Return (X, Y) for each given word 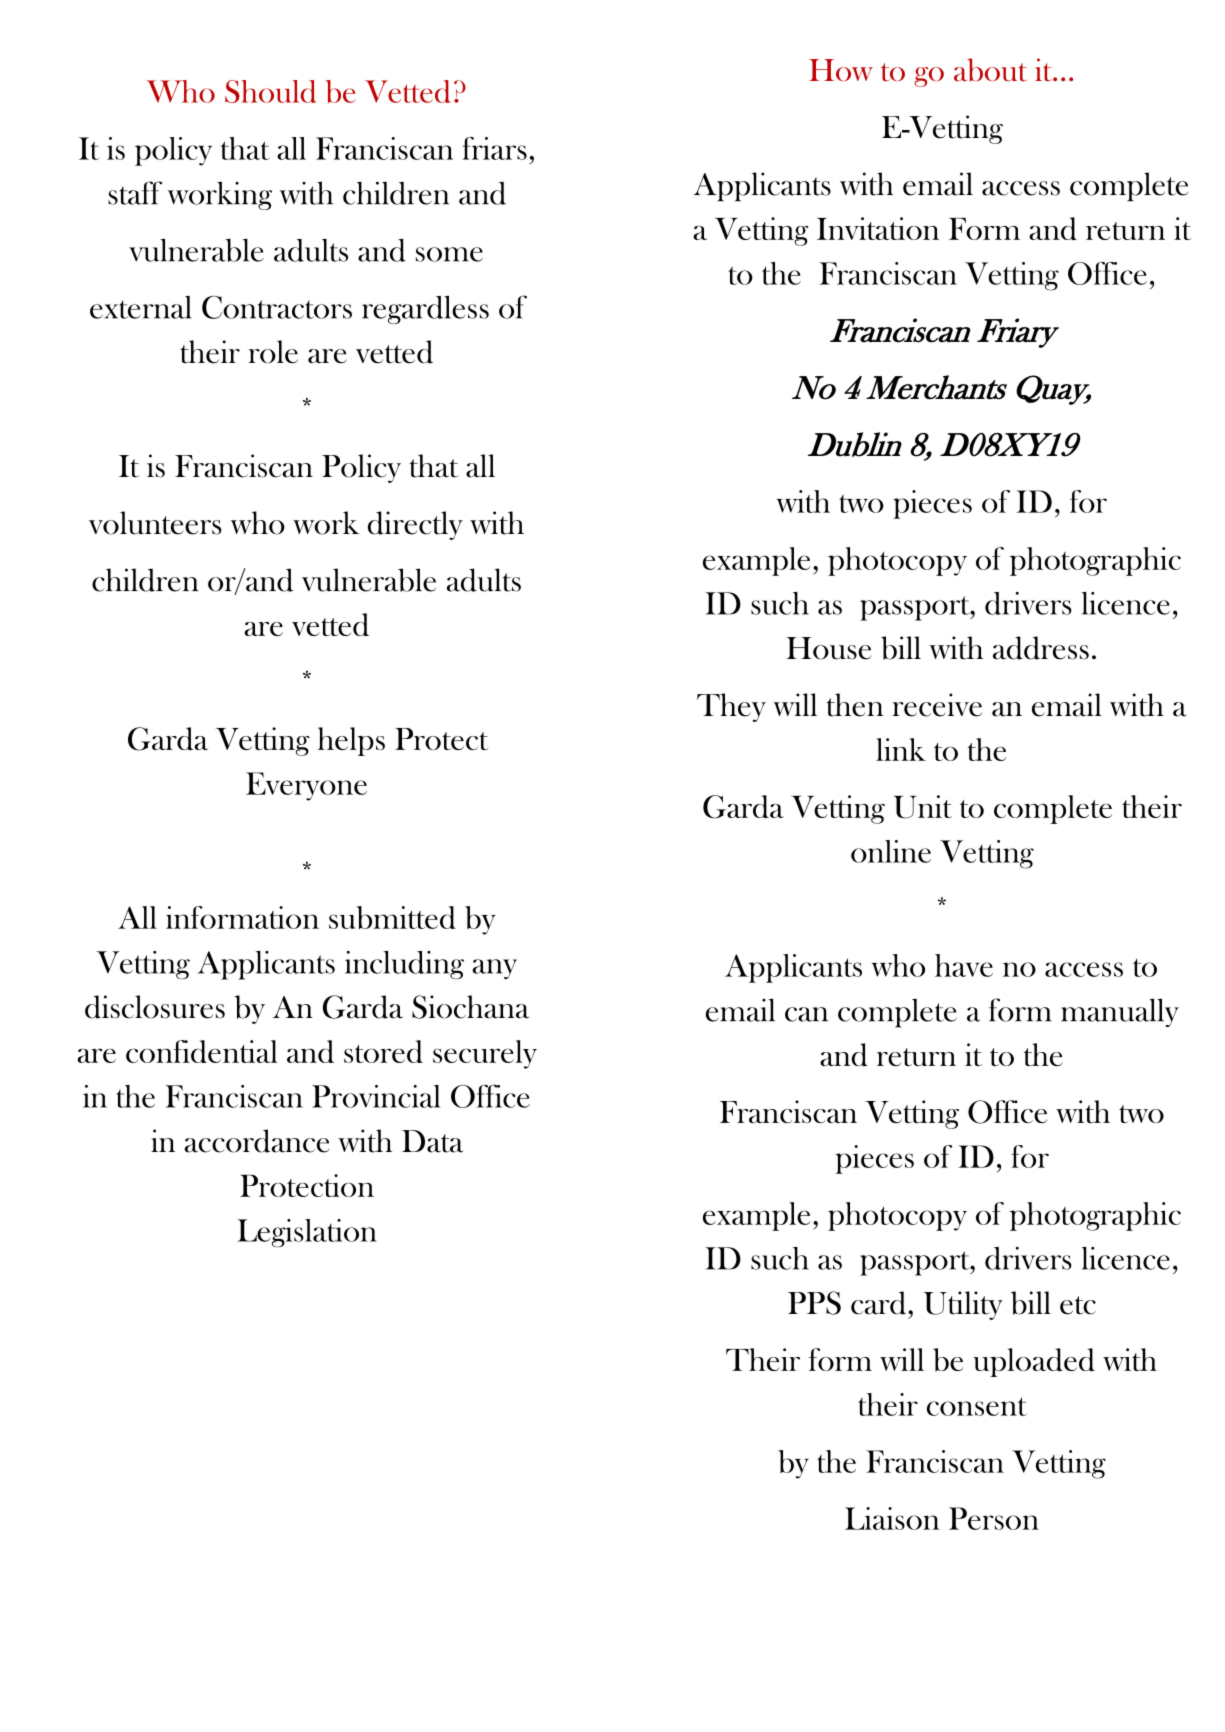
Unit (923, 807)
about (990, 70)
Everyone (306, 786)
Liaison (892, 1518)
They (731, 707)
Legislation (307, 1233)
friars (494, 148)
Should (270, 91)
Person (994, 1518)
